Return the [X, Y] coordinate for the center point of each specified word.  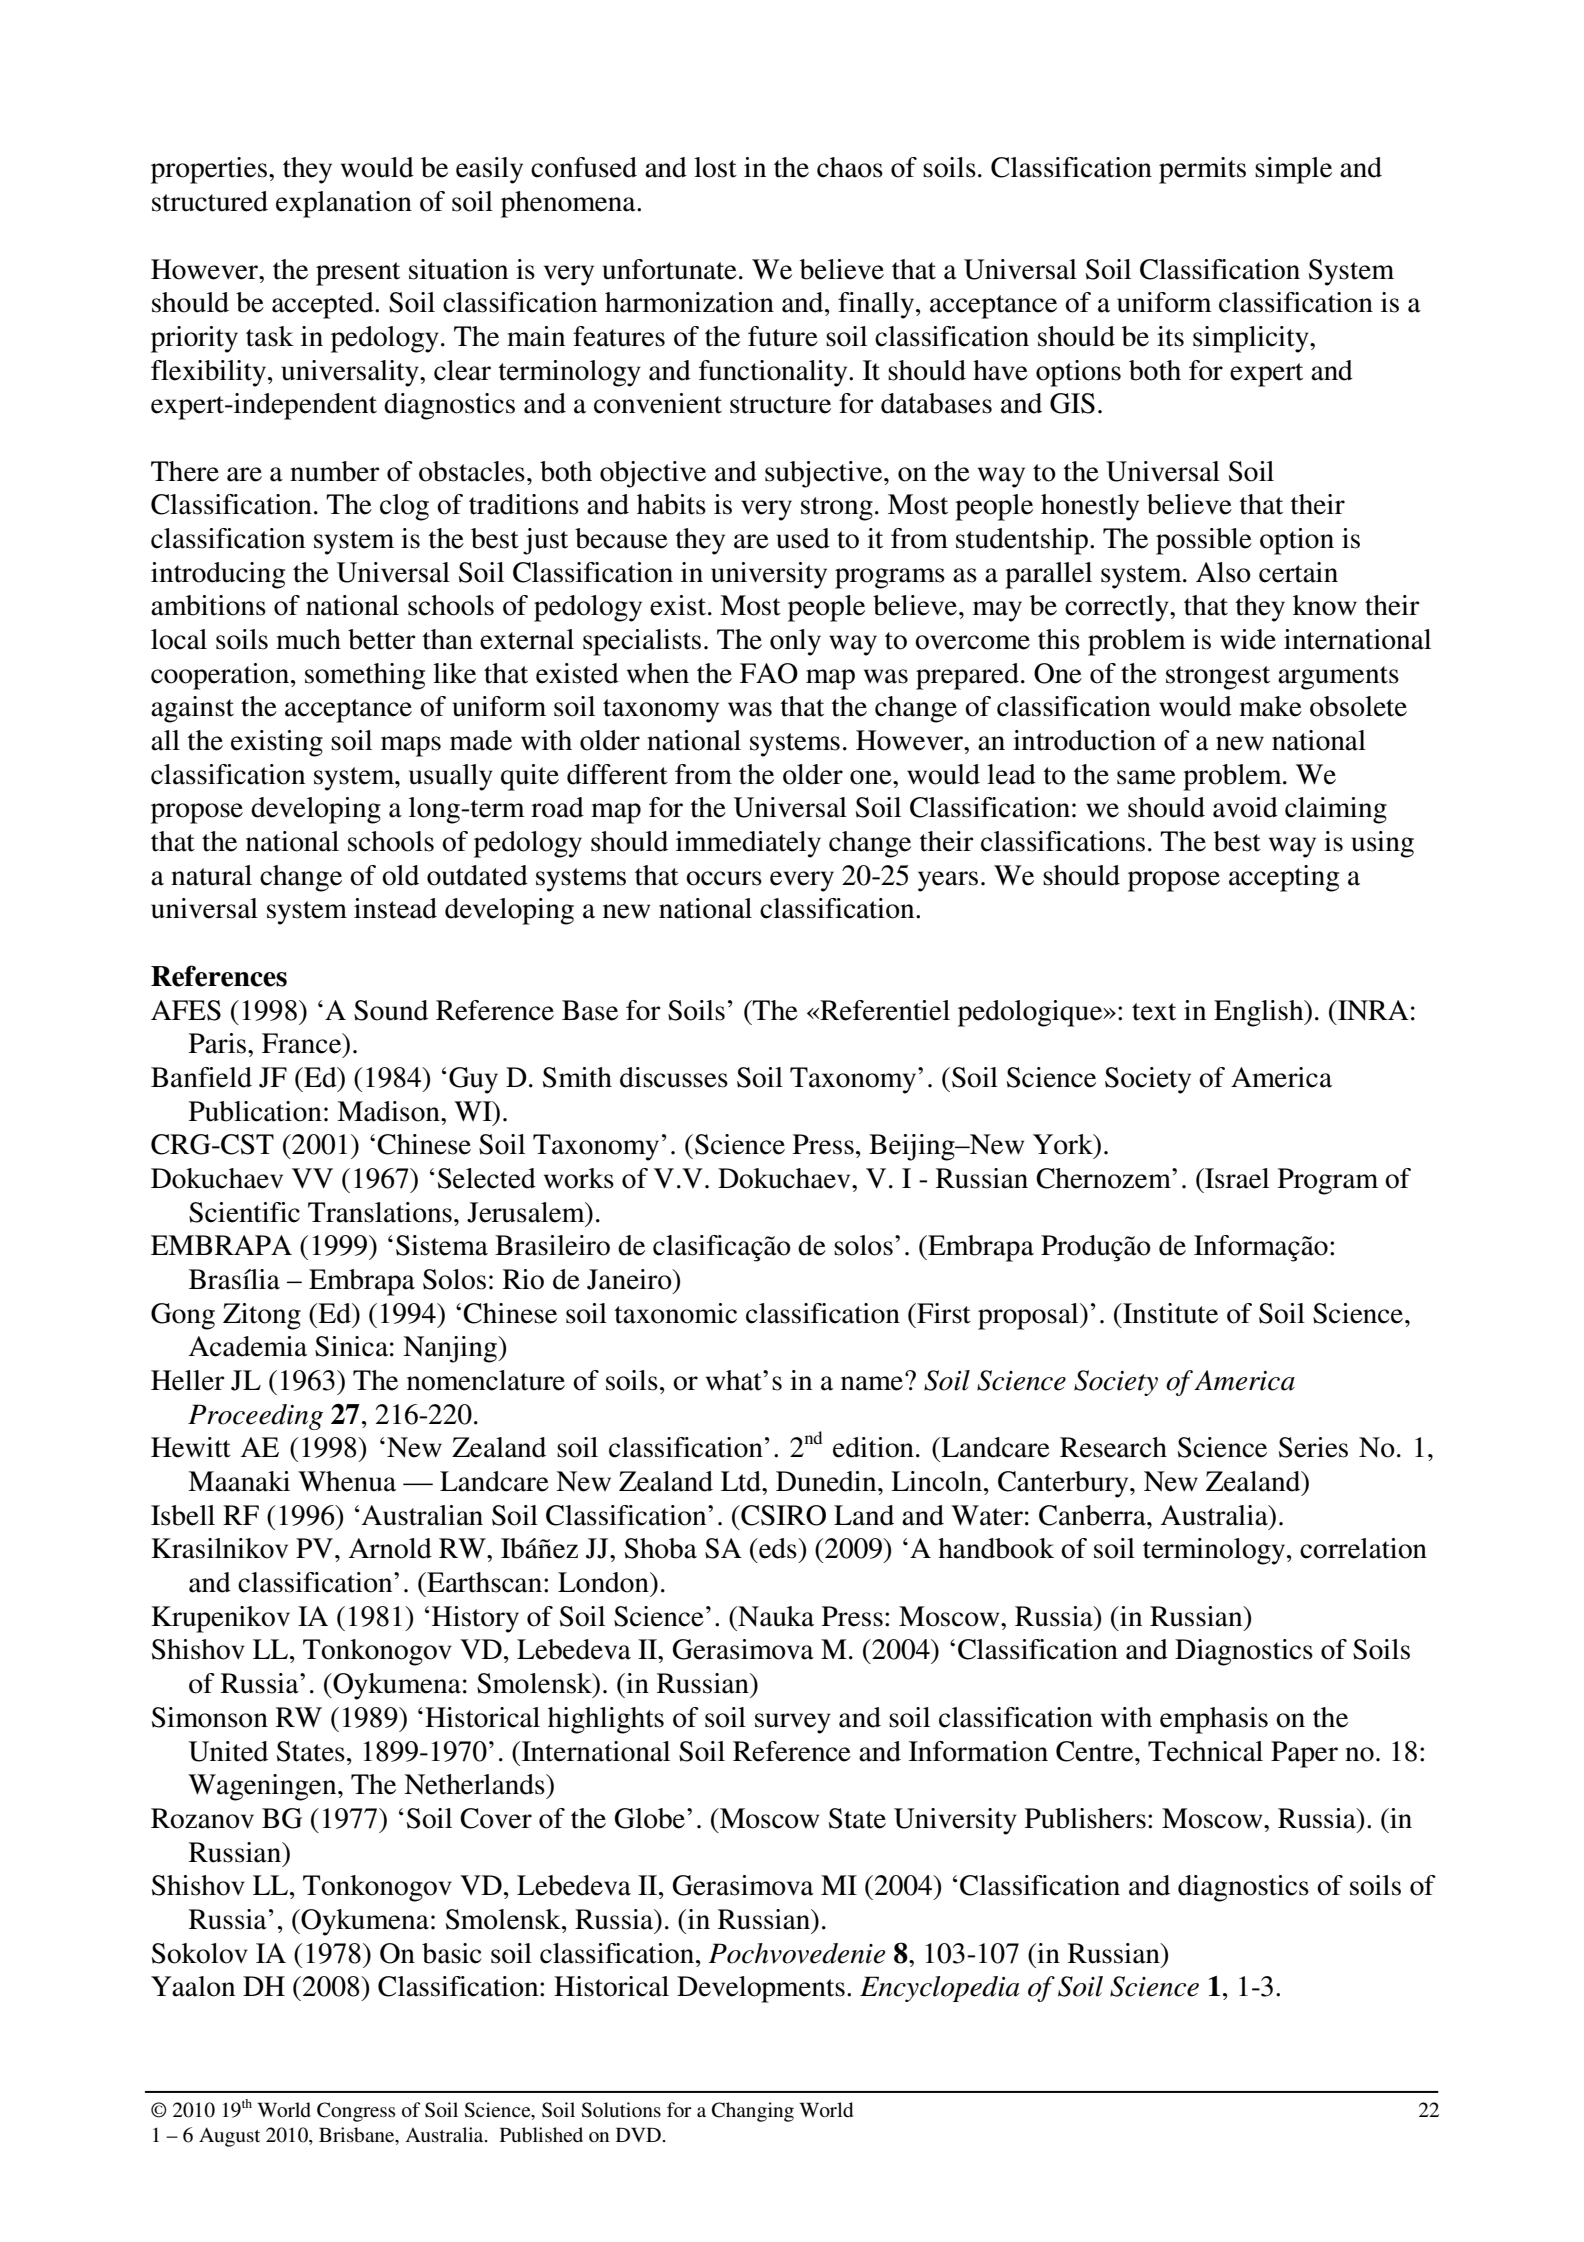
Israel [1236, 1178]
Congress [356, 2112]
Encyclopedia [939, 1989]
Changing [753, 2112]
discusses [674, 1077]
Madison [389, 1111]
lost [715, 167]
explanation [344, 204]
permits [1202, 170]
